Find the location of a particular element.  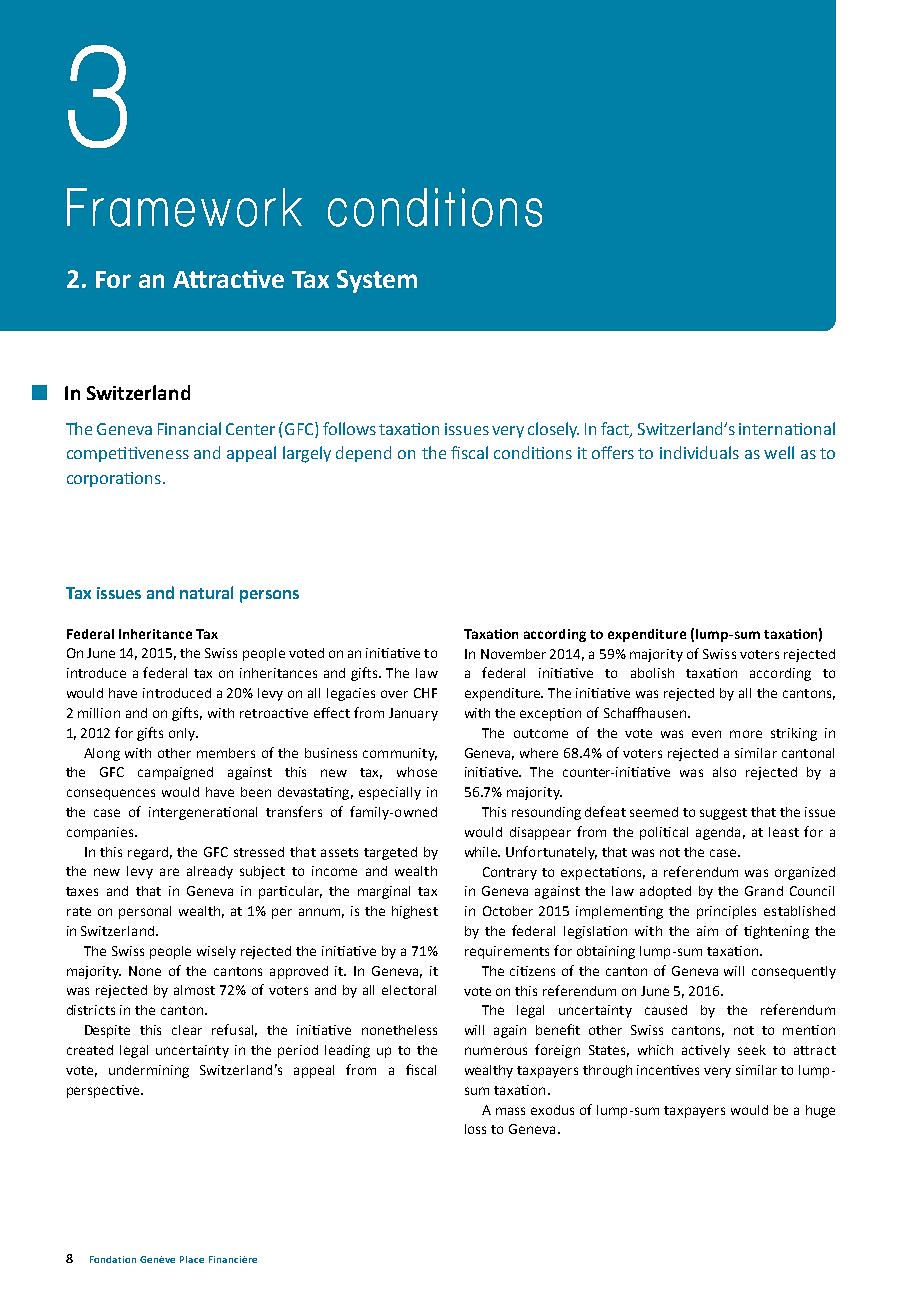

seek is located at coordinates (752, 1050).
